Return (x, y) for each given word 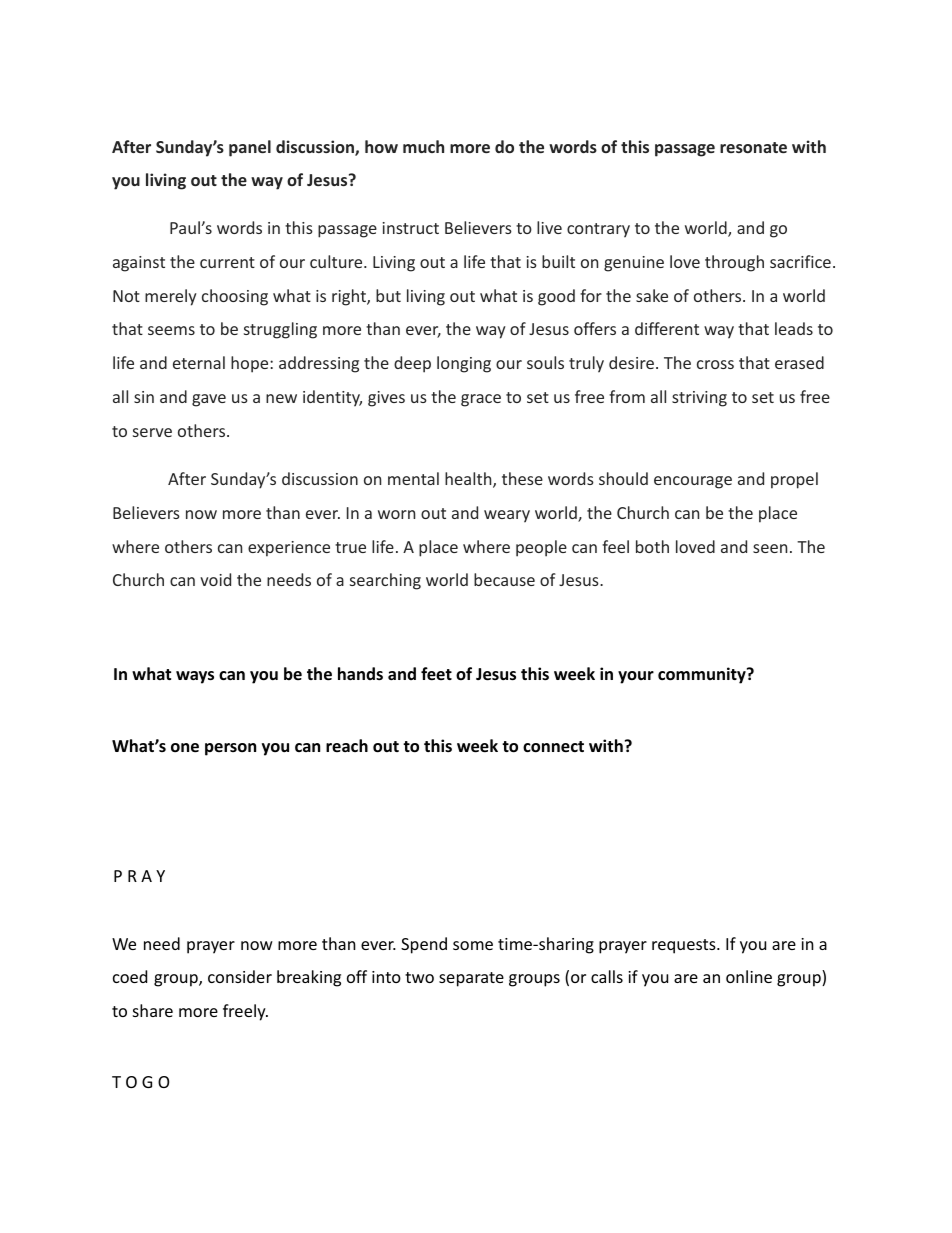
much (423, 146)
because (504, 579)
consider (240, 976)
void (215, 579)
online (749, 976)
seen (770, 548)
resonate (753, 147)
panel (250, 148)
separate (471, 979)
